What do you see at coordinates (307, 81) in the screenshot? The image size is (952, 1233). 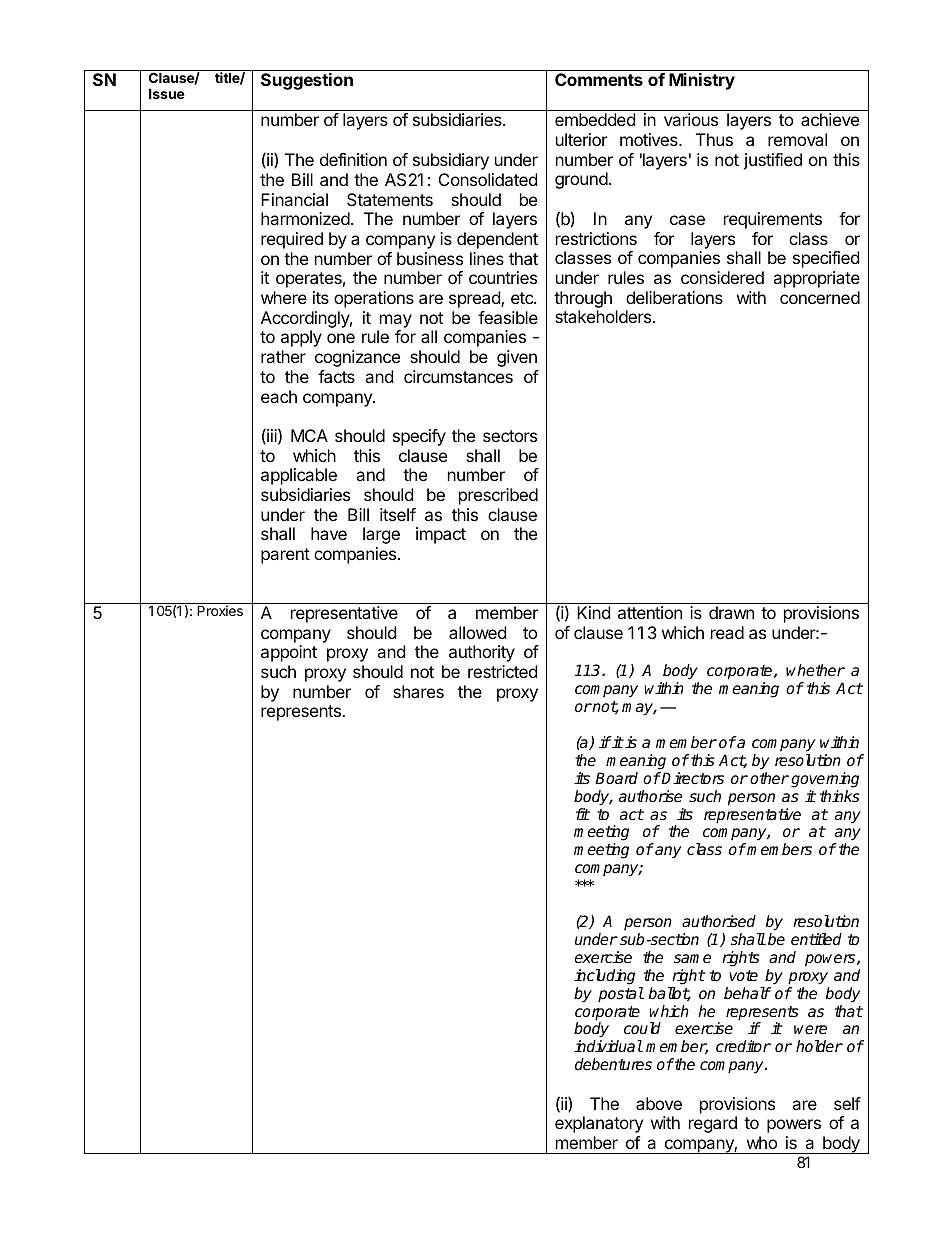 I see `Suggestion` at bounding box center [307, 81].
